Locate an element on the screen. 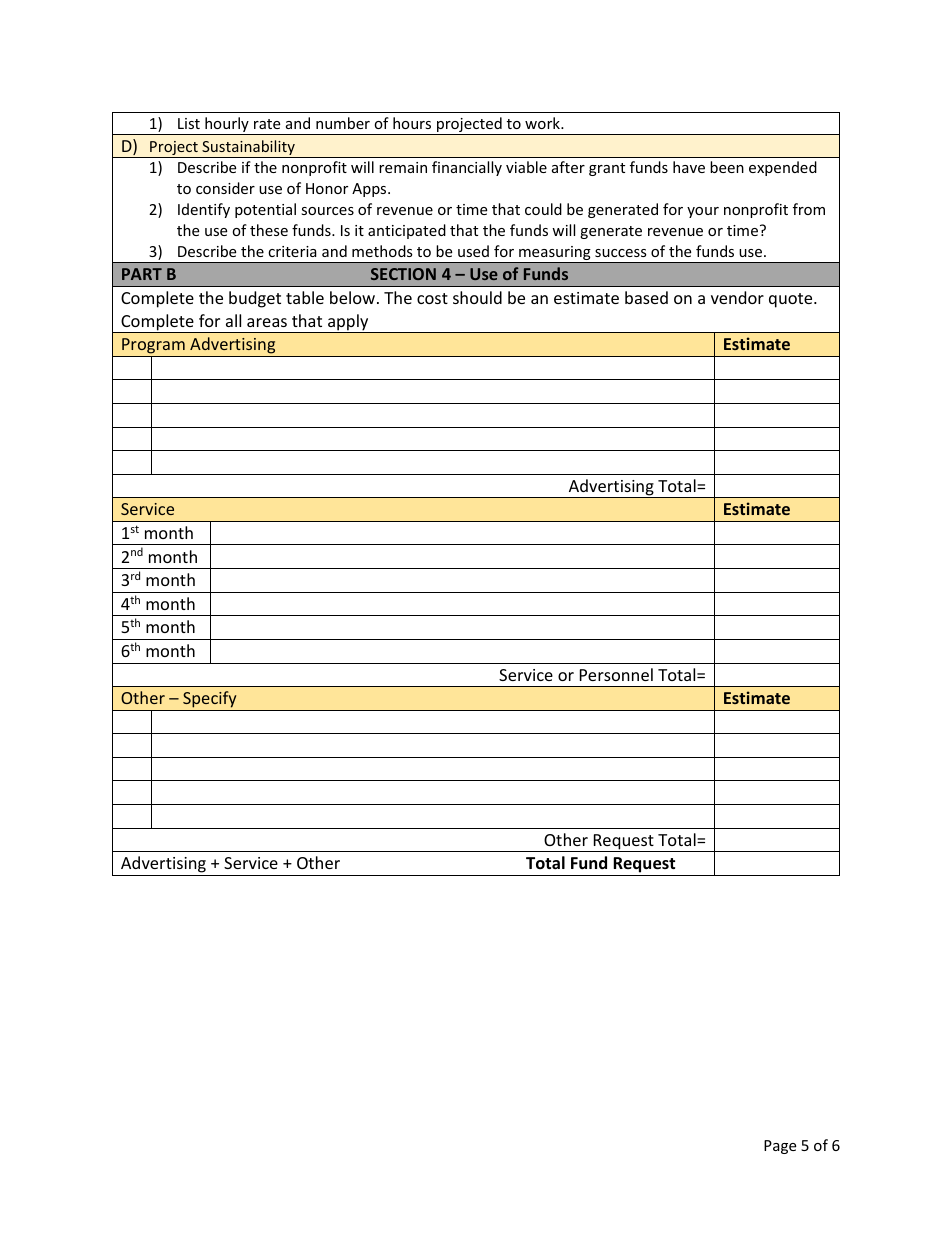 This screenshot has width=952, height=1233. been is located at coordinates (727, 167).
